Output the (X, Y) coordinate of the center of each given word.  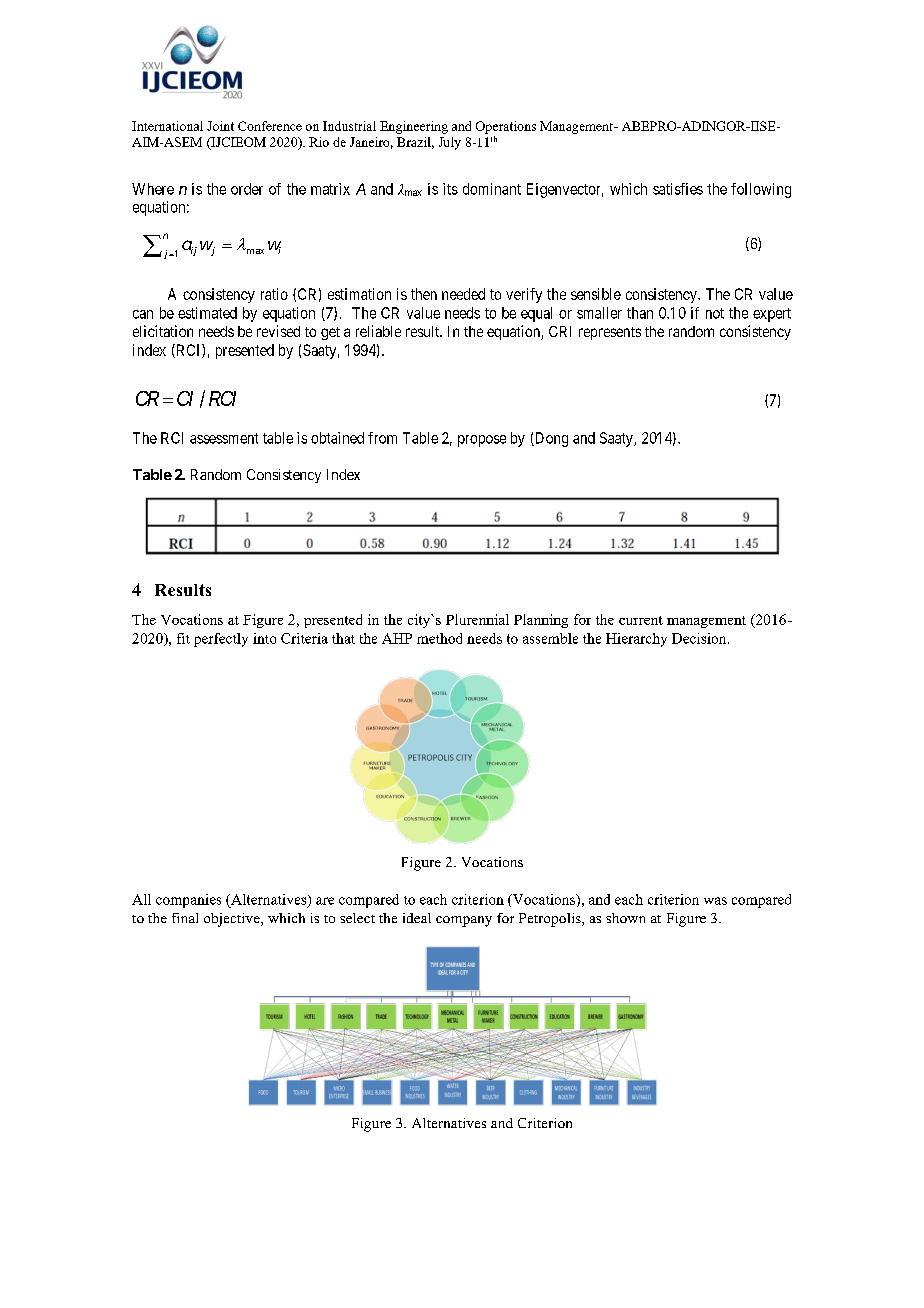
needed (463, 294)
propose (482, 441)
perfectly (221, 640)
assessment (224, 438)
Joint (220, 126)
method (439, 638)
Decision (700, 638)
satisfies (678, 189)
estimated (207, 313)
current (641, 620)
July (450, 143)
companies (188, 901)
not (715, 313)
